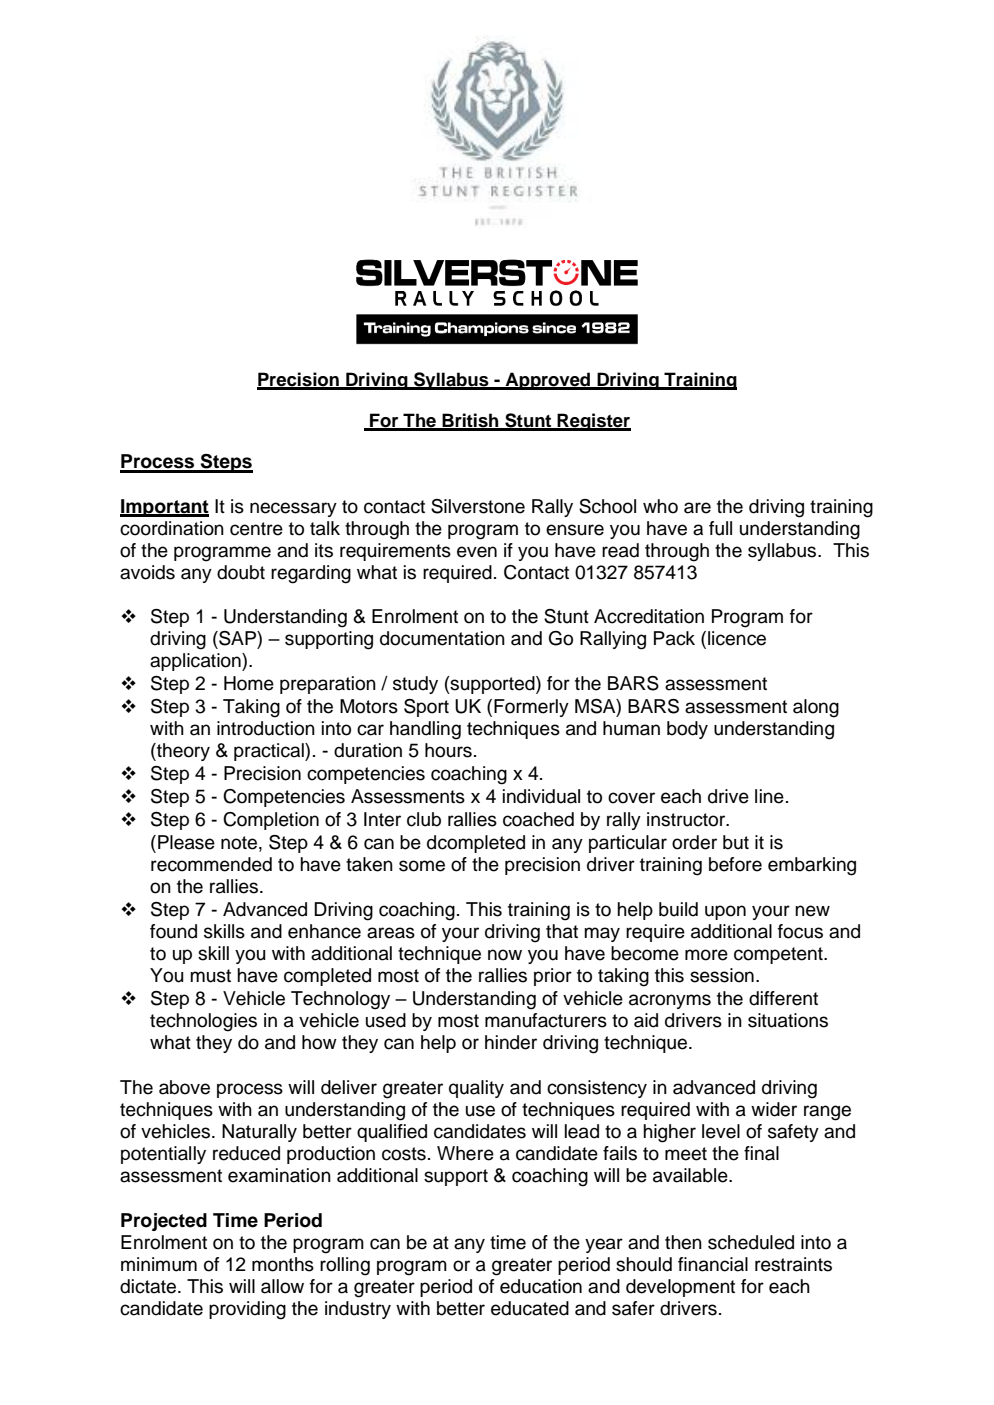  Describe the element at coordinates (736, 842) in the screenshot. I see `but` at that location.
